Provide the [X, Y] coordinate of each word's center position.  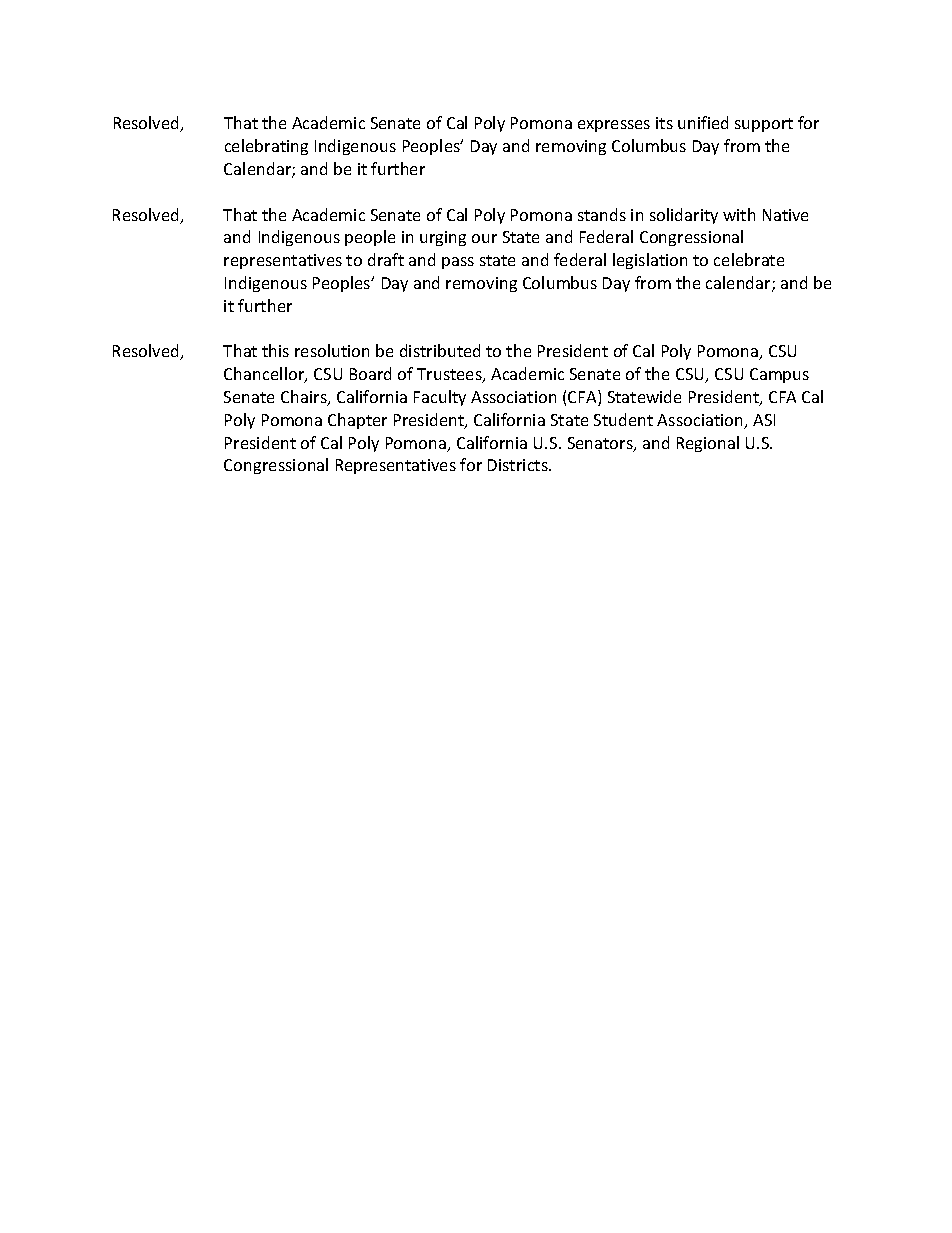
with [739, 214]
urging [443, 238]
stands [602, 214]
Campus [779, 375]
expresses [614, 126]
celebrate [749, 259]
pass [458, 263]
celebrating [266, 147]
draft [386, 259]
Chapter [357, 421]
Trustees [450, 375]
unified [703, 122]
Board [370, 373]
